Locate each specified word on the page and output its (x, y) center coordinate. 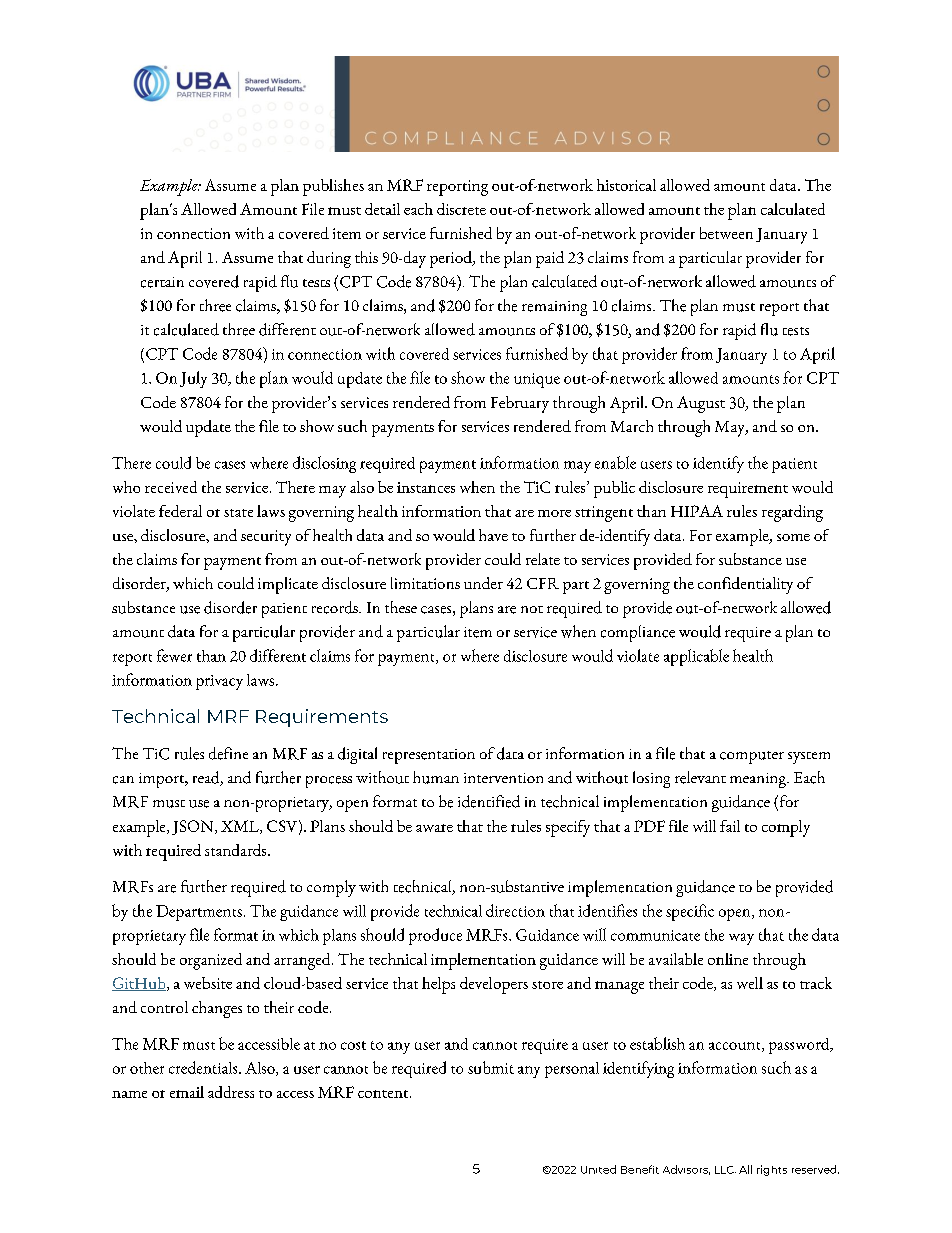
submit (491, 1067)
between (726, 233)
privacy (219, 682)
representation (429, 756)
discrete (461, 209)
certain (162, 282)
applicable (696, 657)
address (231, 1092)
